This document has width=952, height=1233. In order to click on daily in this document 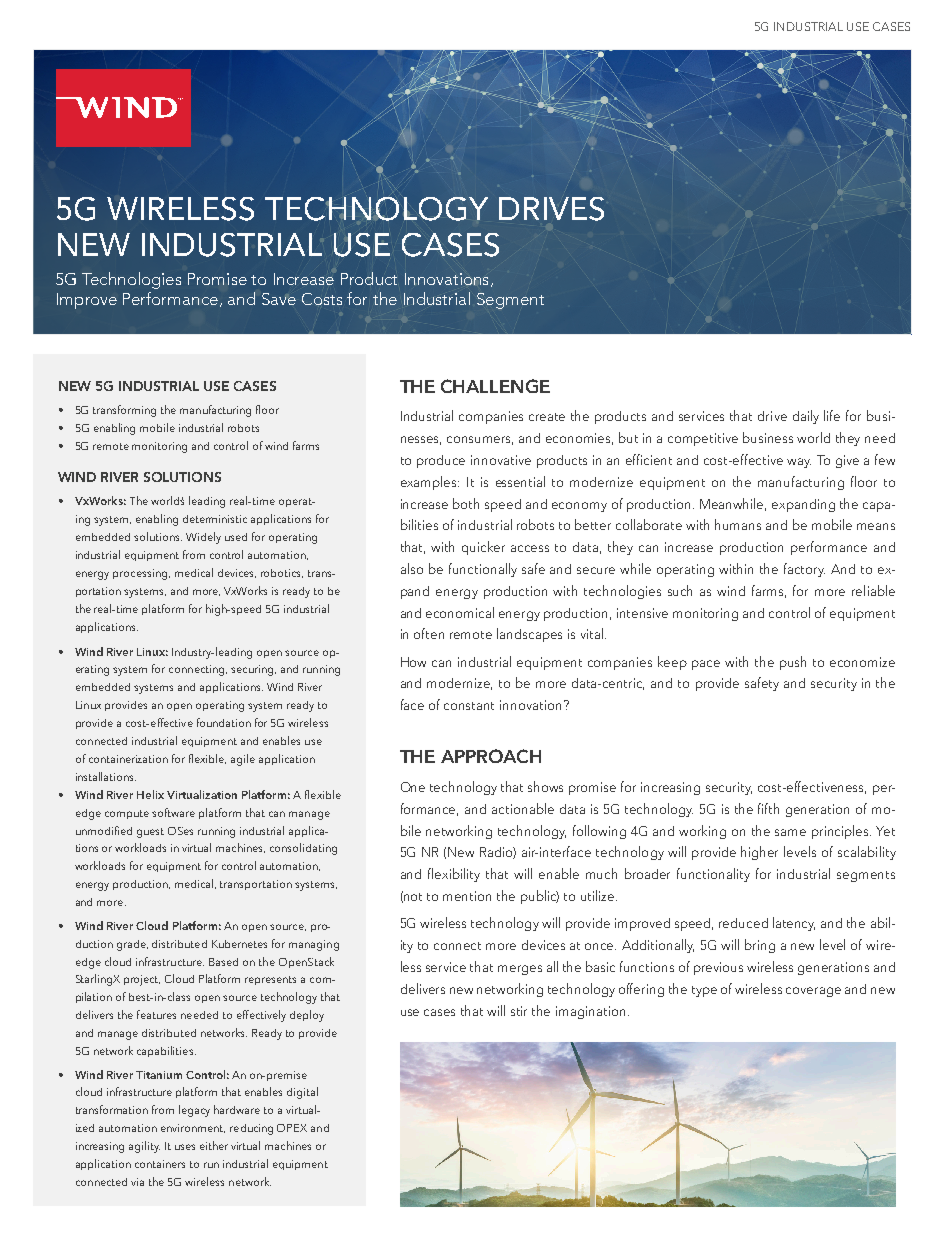, I will do `click(806, 417)`.
